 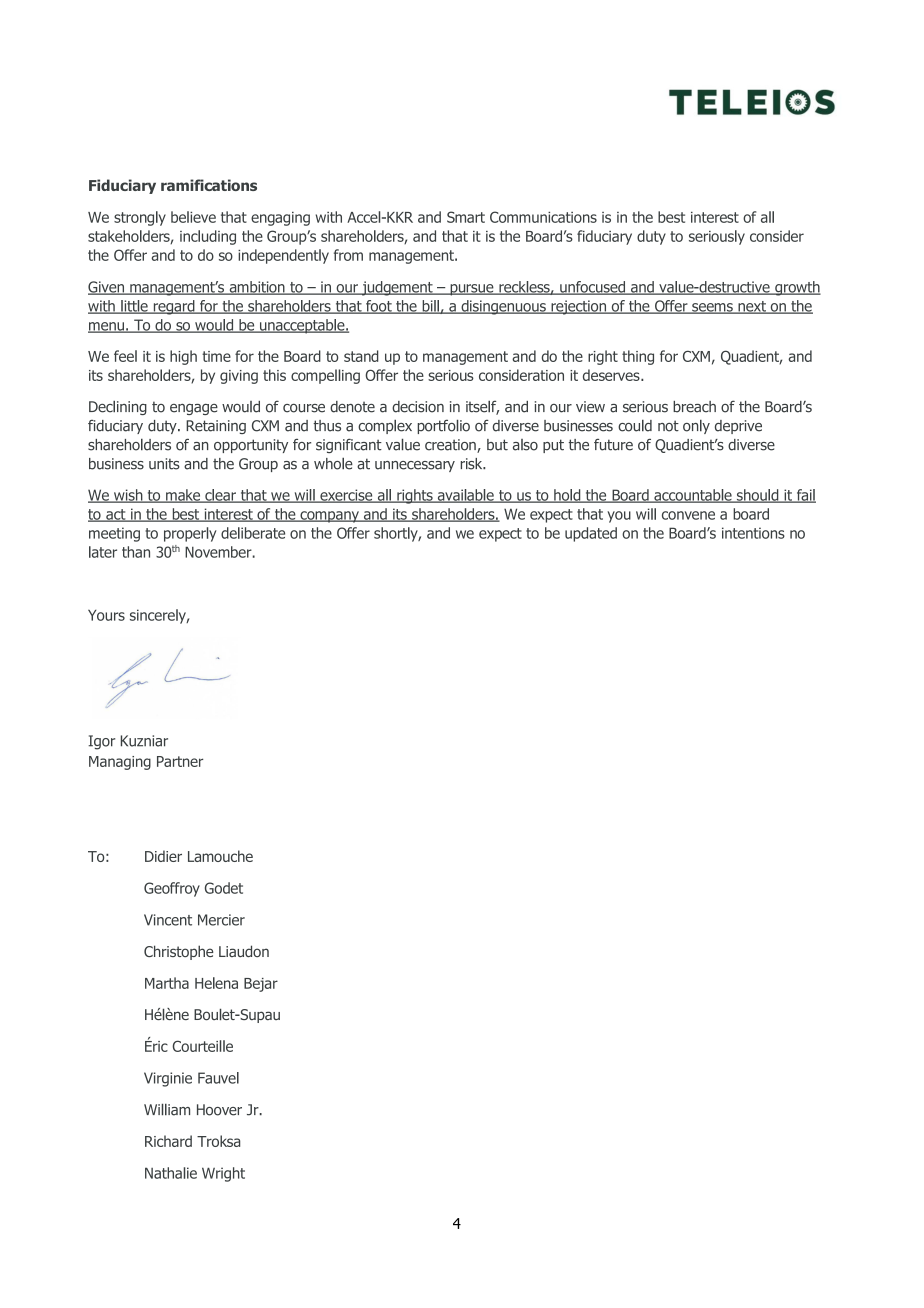 What do you see at coordinates (168, 1141) in the screenshot?
I see `Richard` at bounding box center [168, 1141].
